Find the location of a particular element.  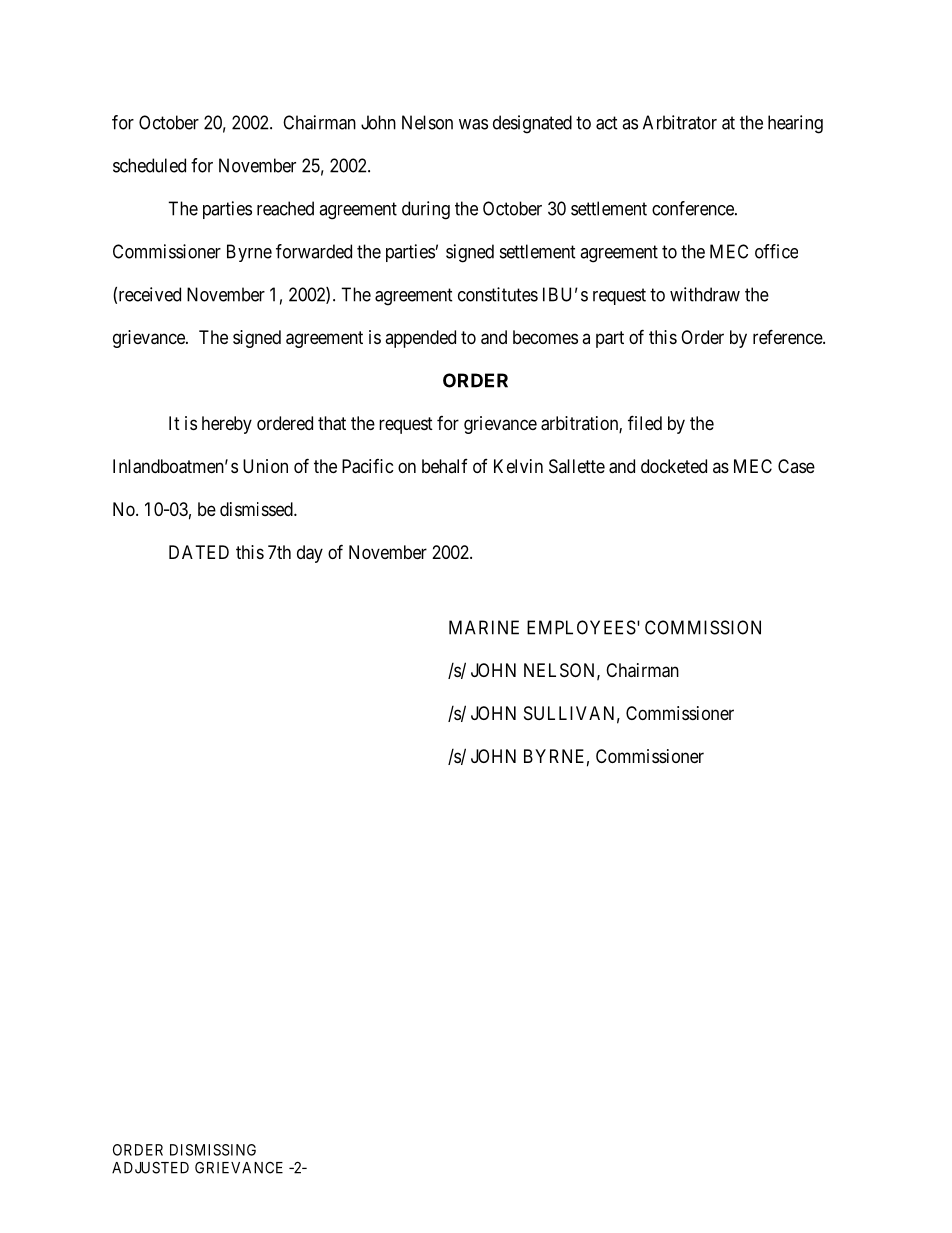

Arbitrator is located at coordinates (680, 122).
